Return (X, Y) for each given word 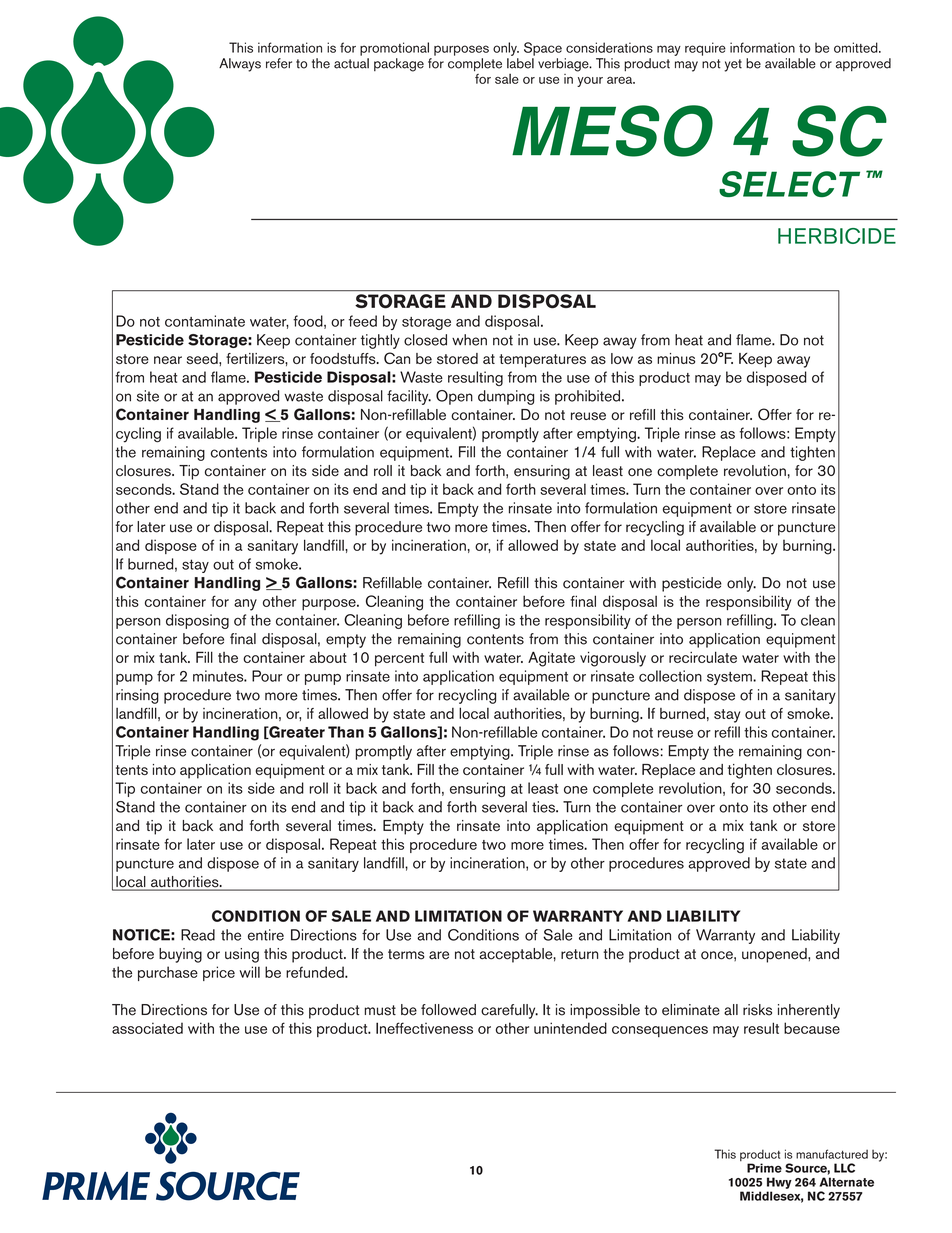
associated (147, 1028)
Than (346, 732)
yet (733, 65)
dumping (506, 397)
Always (240, 65)
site (148, 396)
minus (676, 358)
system (730, 678)
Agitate (551, 659)
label (520, 63)
